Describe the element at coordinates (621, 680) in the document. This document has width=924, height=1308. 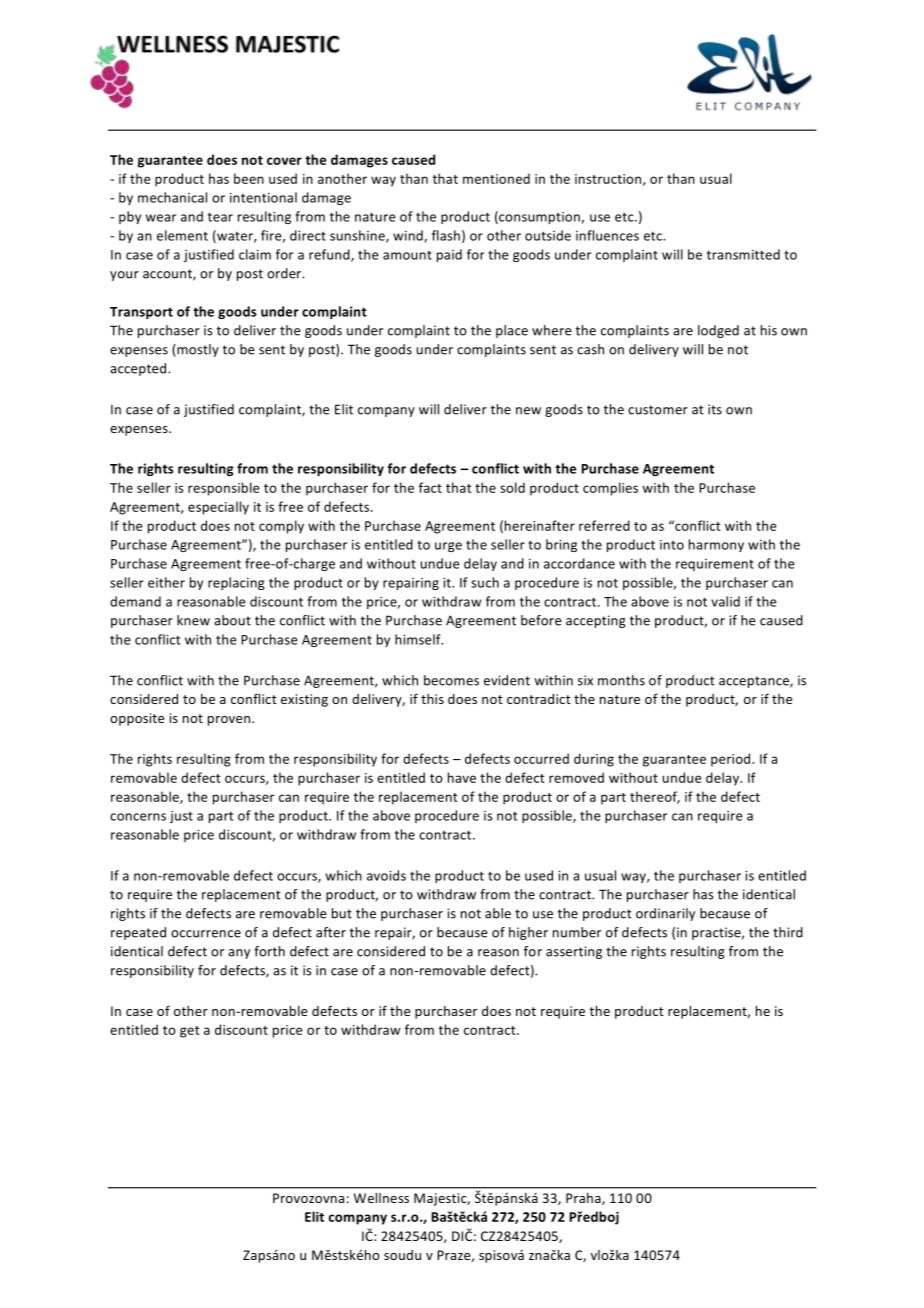
I see `months` at that location.
